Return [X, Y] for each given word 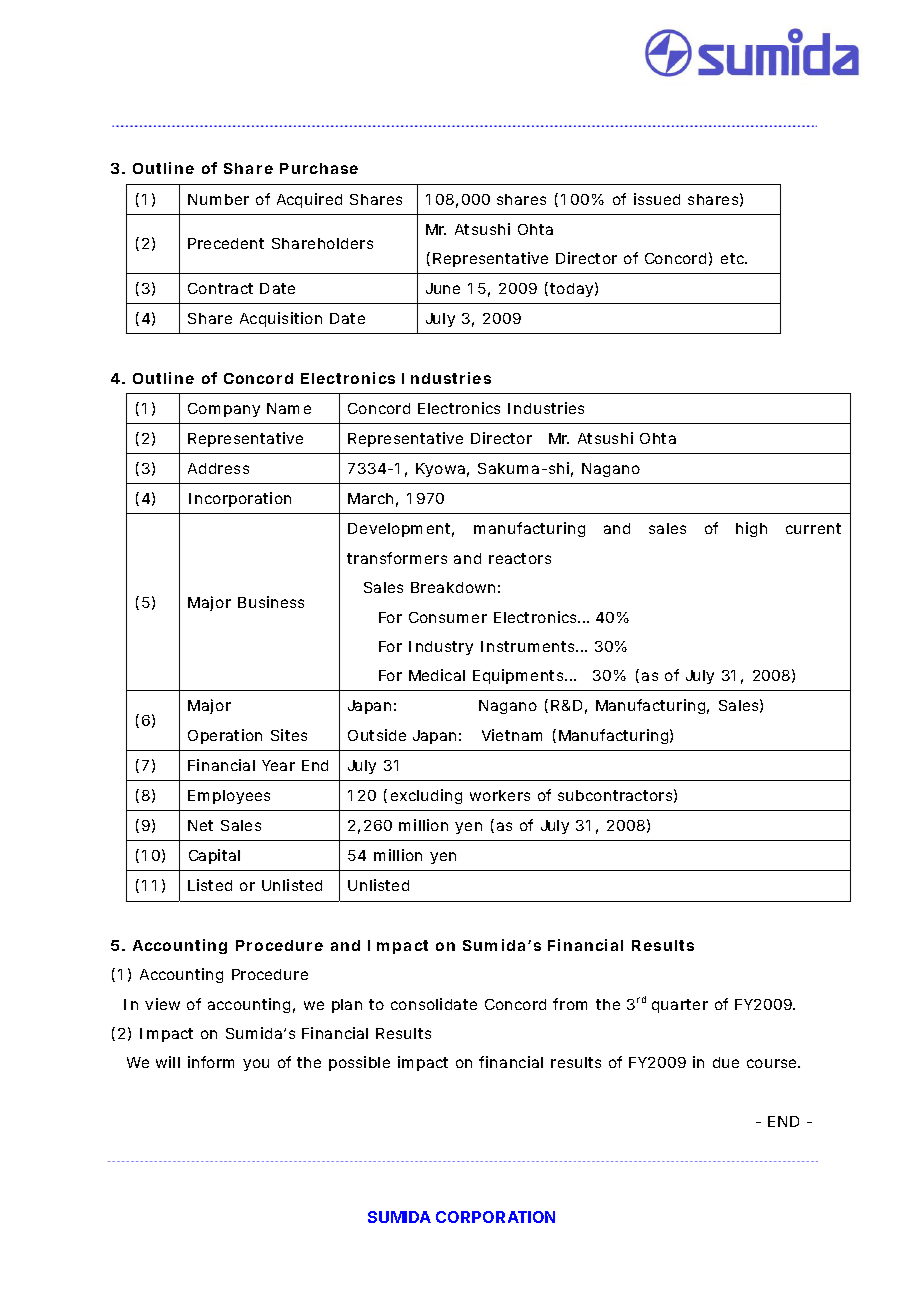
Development [401, 530]
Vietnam [512, 735]
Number [218, 199]
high [751, 529]
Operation [225, 736]
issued [657, 199]
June [443, 288]
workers [500, 795]
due [726, 1062]
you [256, 1065]
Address [218, 468]
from [570, 1004]
